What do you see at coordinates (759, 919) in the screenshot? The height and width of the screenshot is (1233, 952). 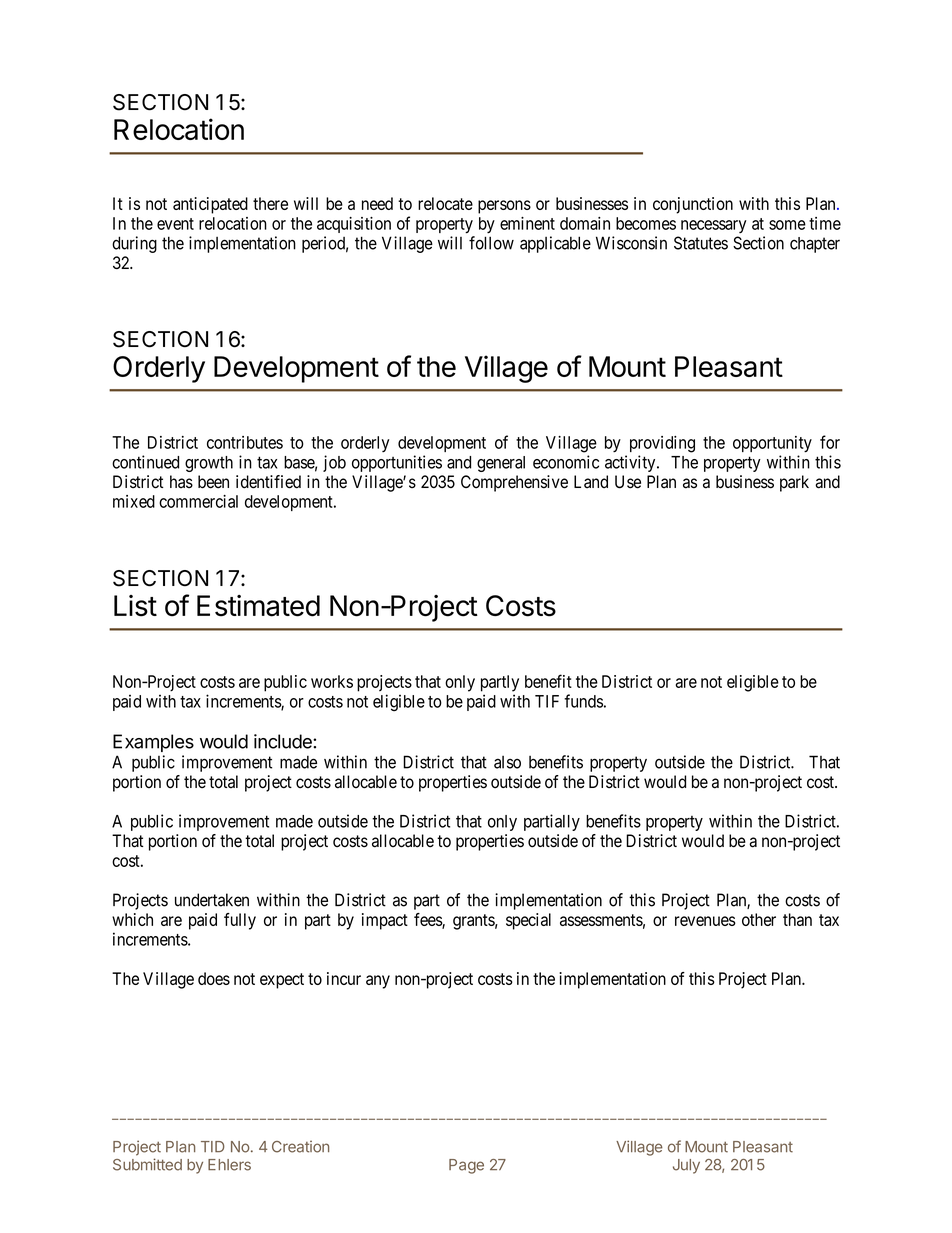 I see `other` at bounding box center [759, 919].
